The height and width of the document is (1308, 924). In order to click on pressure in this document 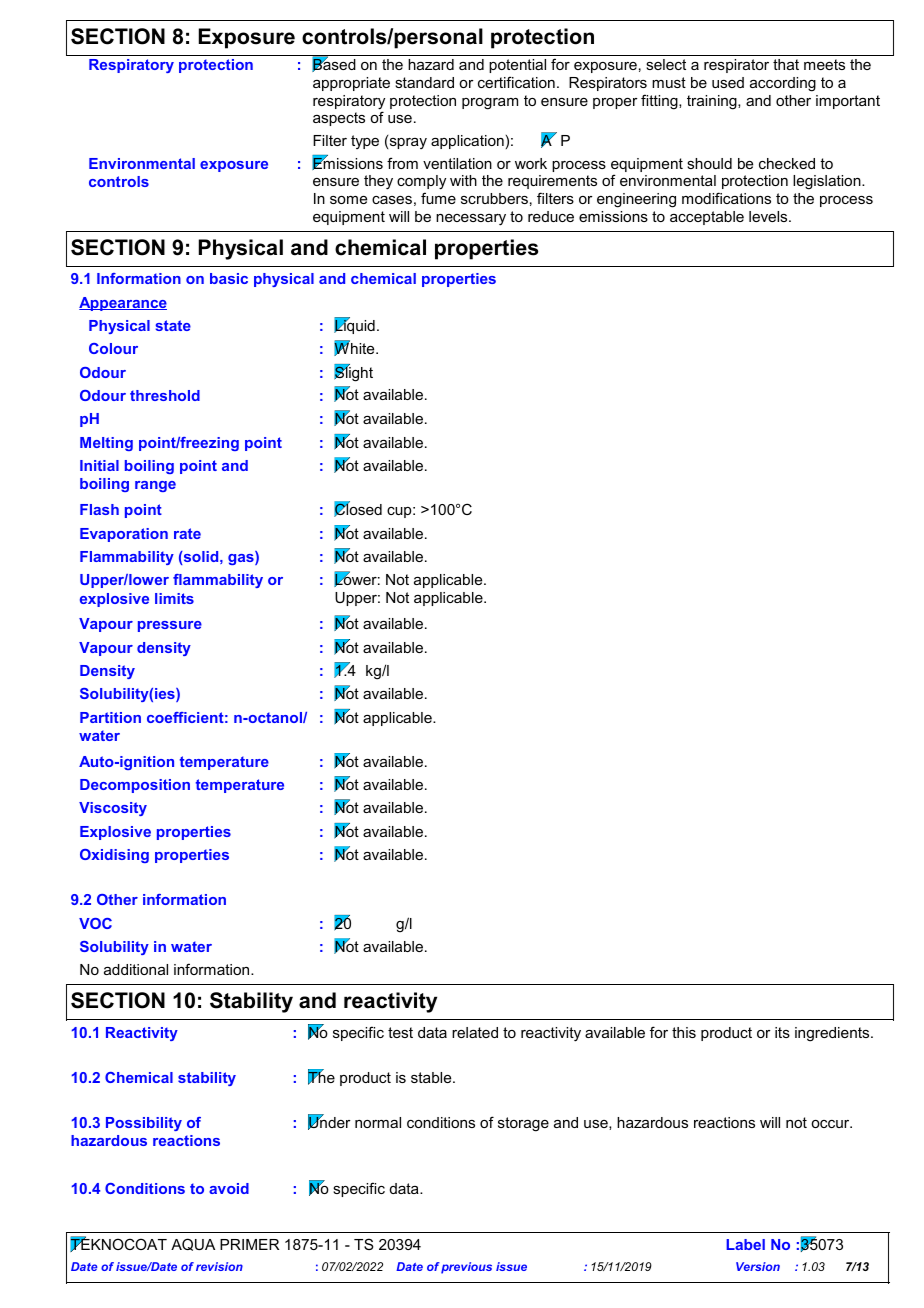, I will do `click(170, 626)`.
